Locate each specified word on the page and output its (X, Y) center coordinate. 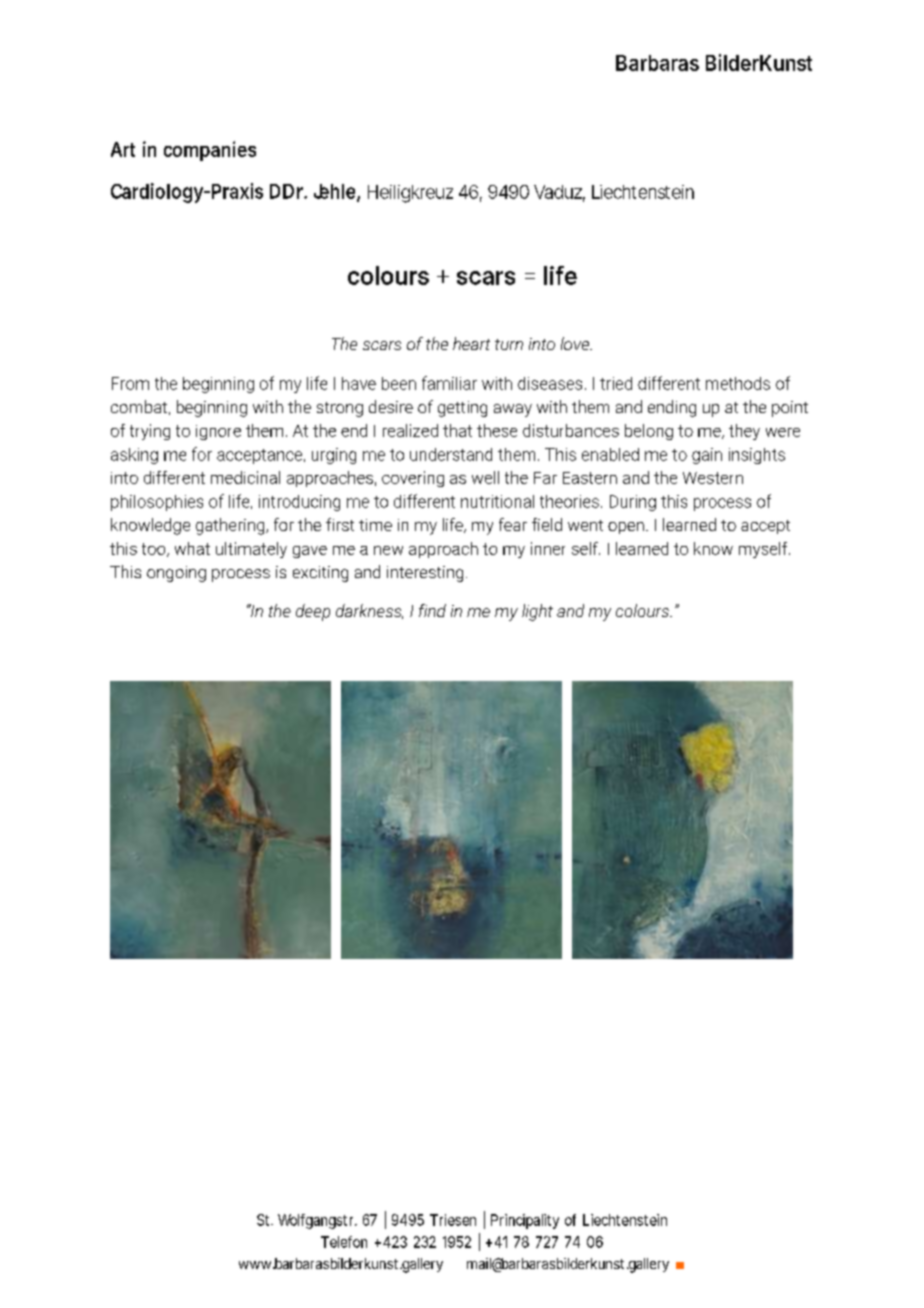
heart (471, 343)
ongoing (176, 574)
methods (738, 383)
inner (548, 548)
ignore (218, 432)
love (576, 343)
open (626, 528)
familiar (449, 383)
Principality (525, 1221)
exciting (320, 574)
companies (210, 151)
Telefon (344, 1242)
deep (313, 612)
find (432, 610)
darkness (369, 611)
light (537, 612)
